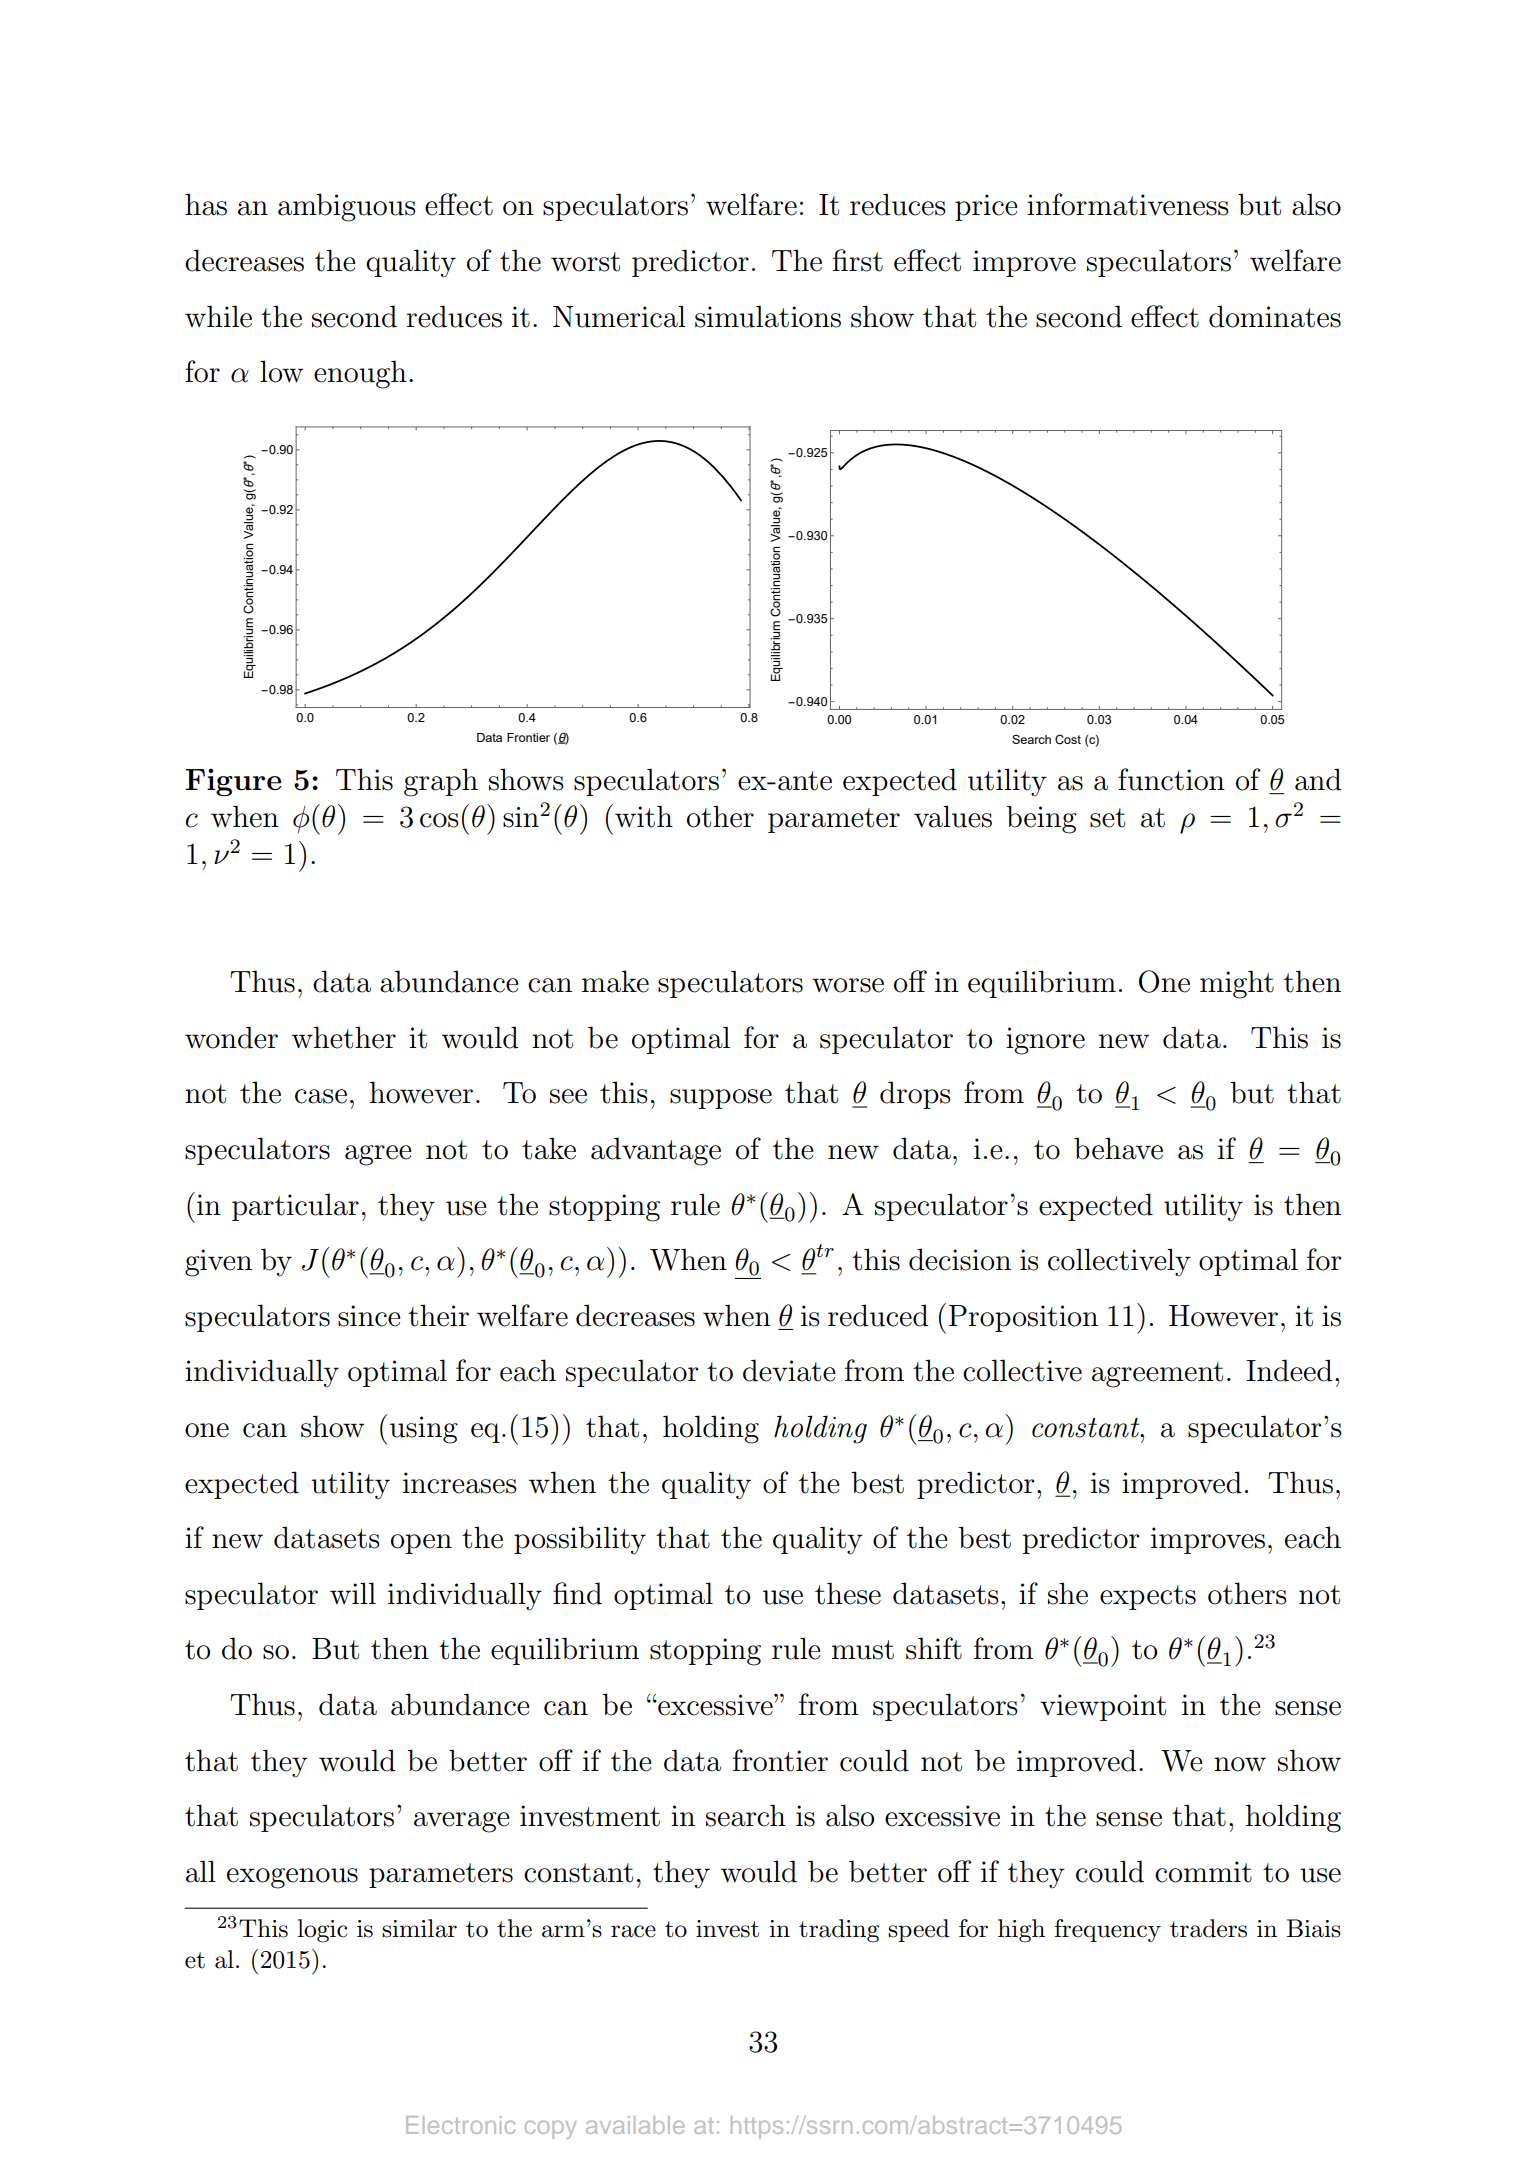 The image size is (1527, 2160). I want to click on dominates, so click(1275, 316).
